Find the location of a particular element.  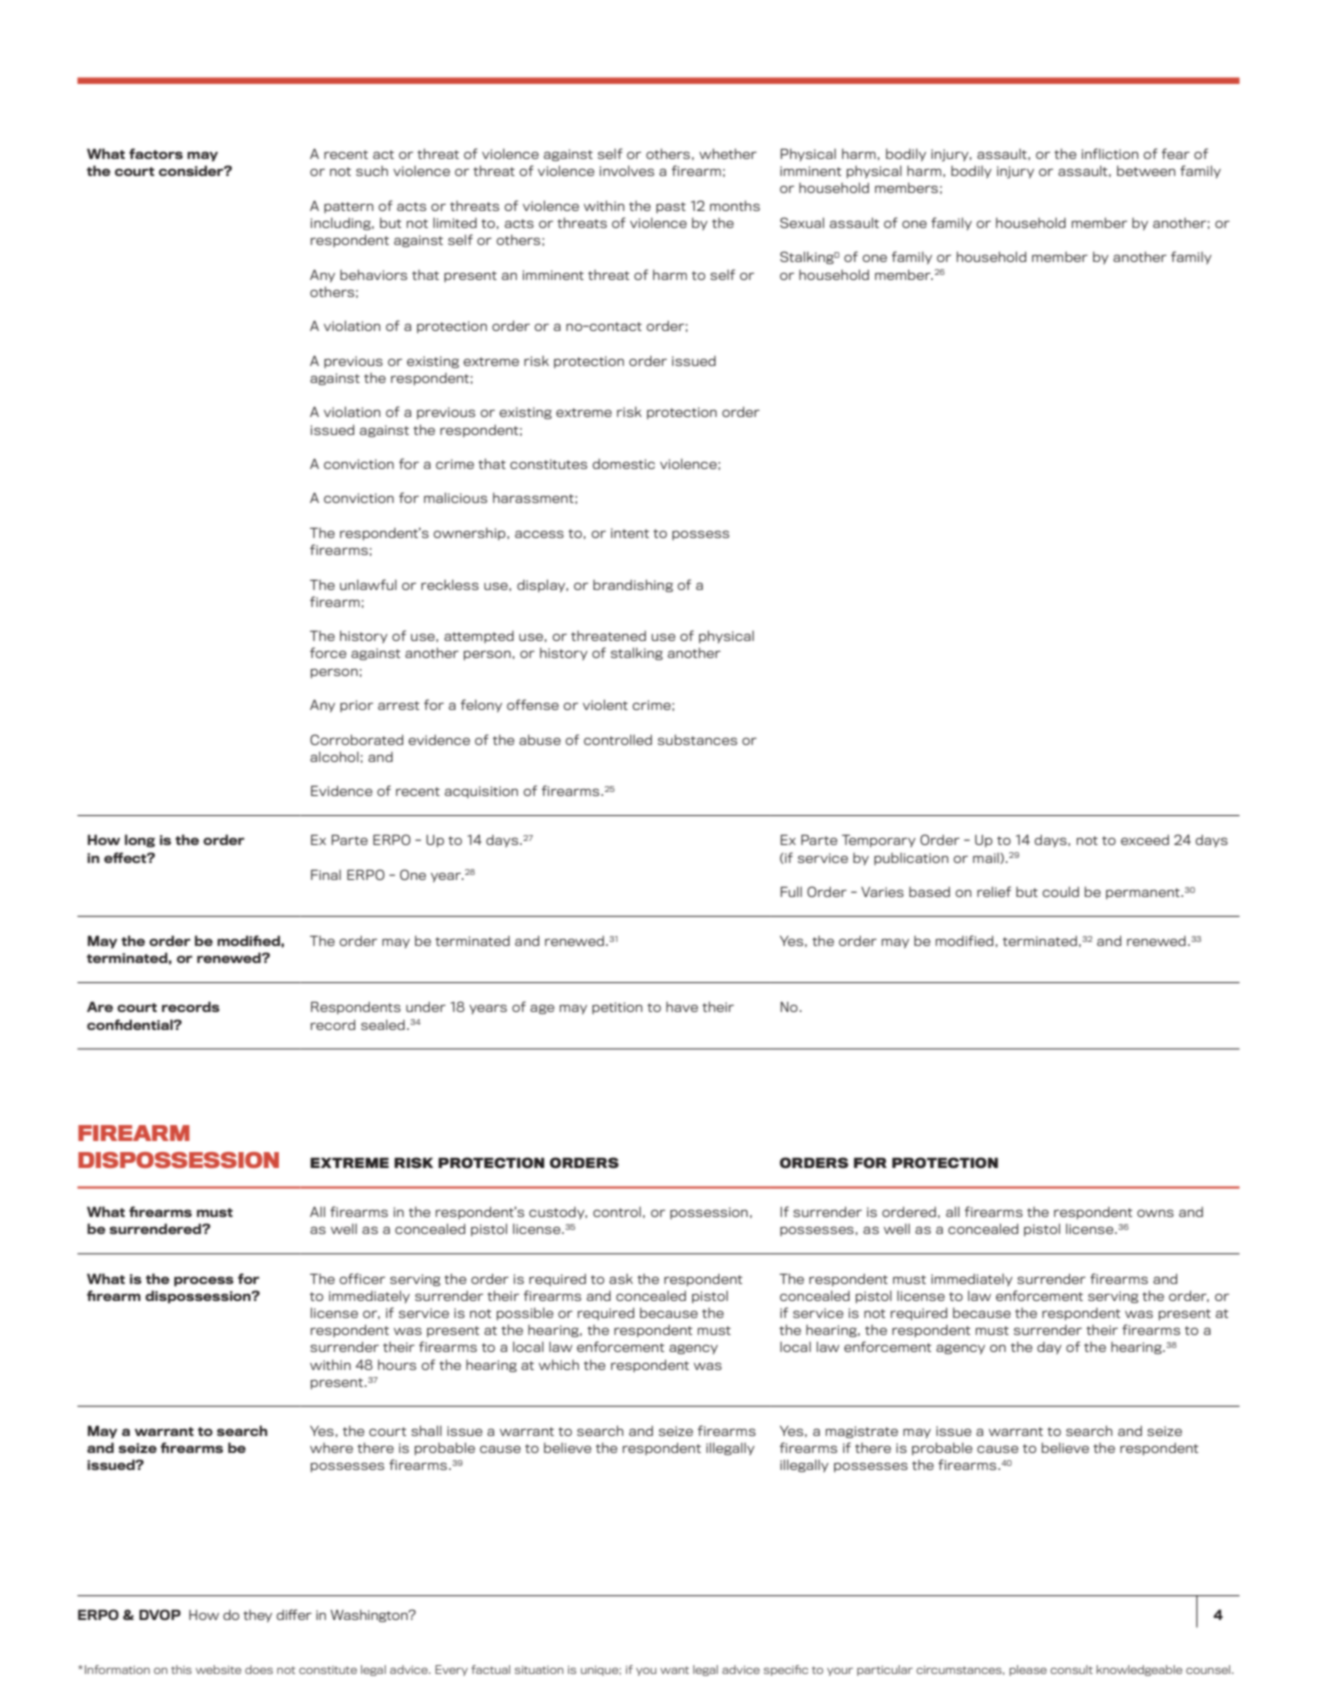

want is located at coordinates (674, 1670).
